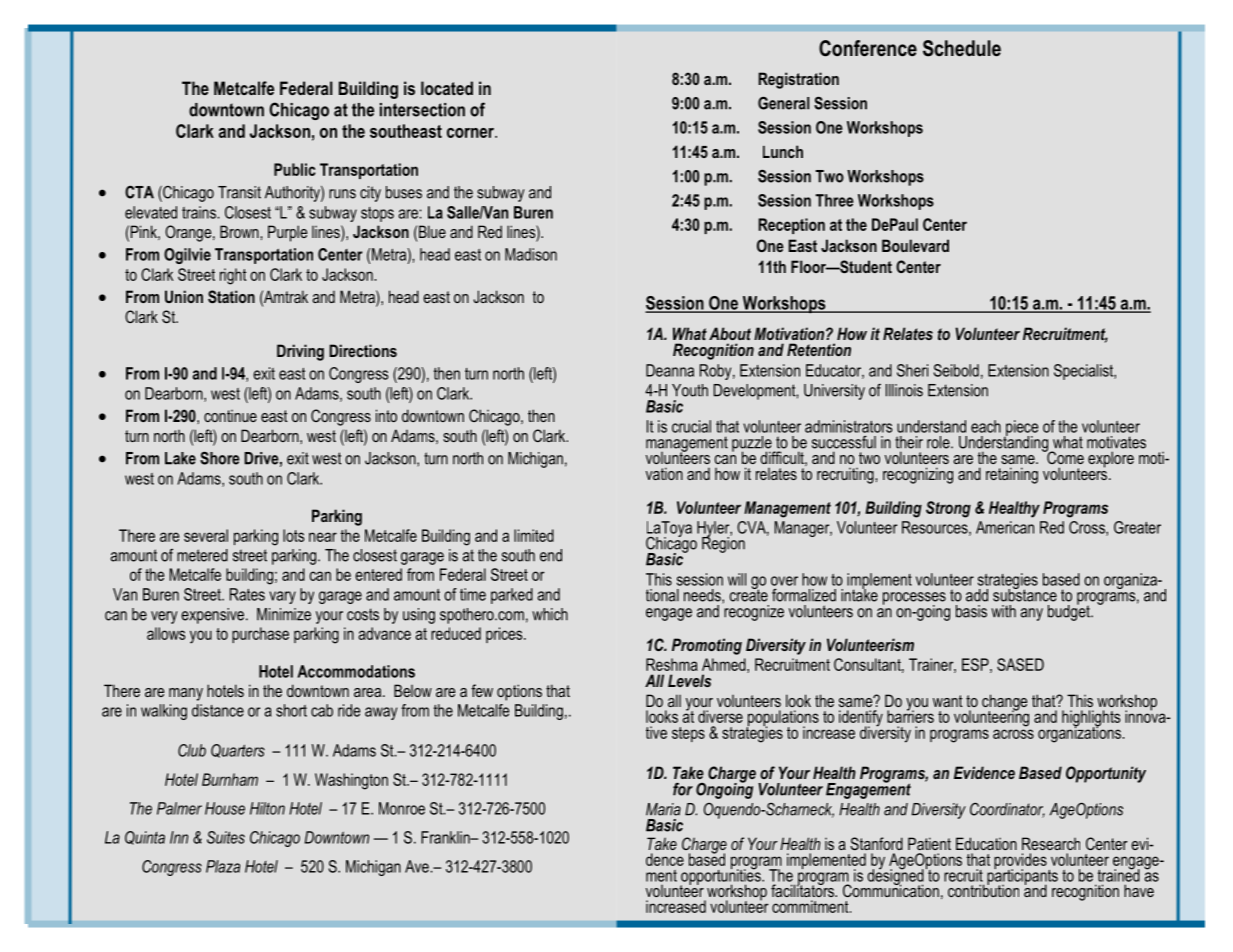 The width and height of the page is (1233, 952). Describe the element at coordinates (670, 370) in the page. I see `Deanna` at that location.
